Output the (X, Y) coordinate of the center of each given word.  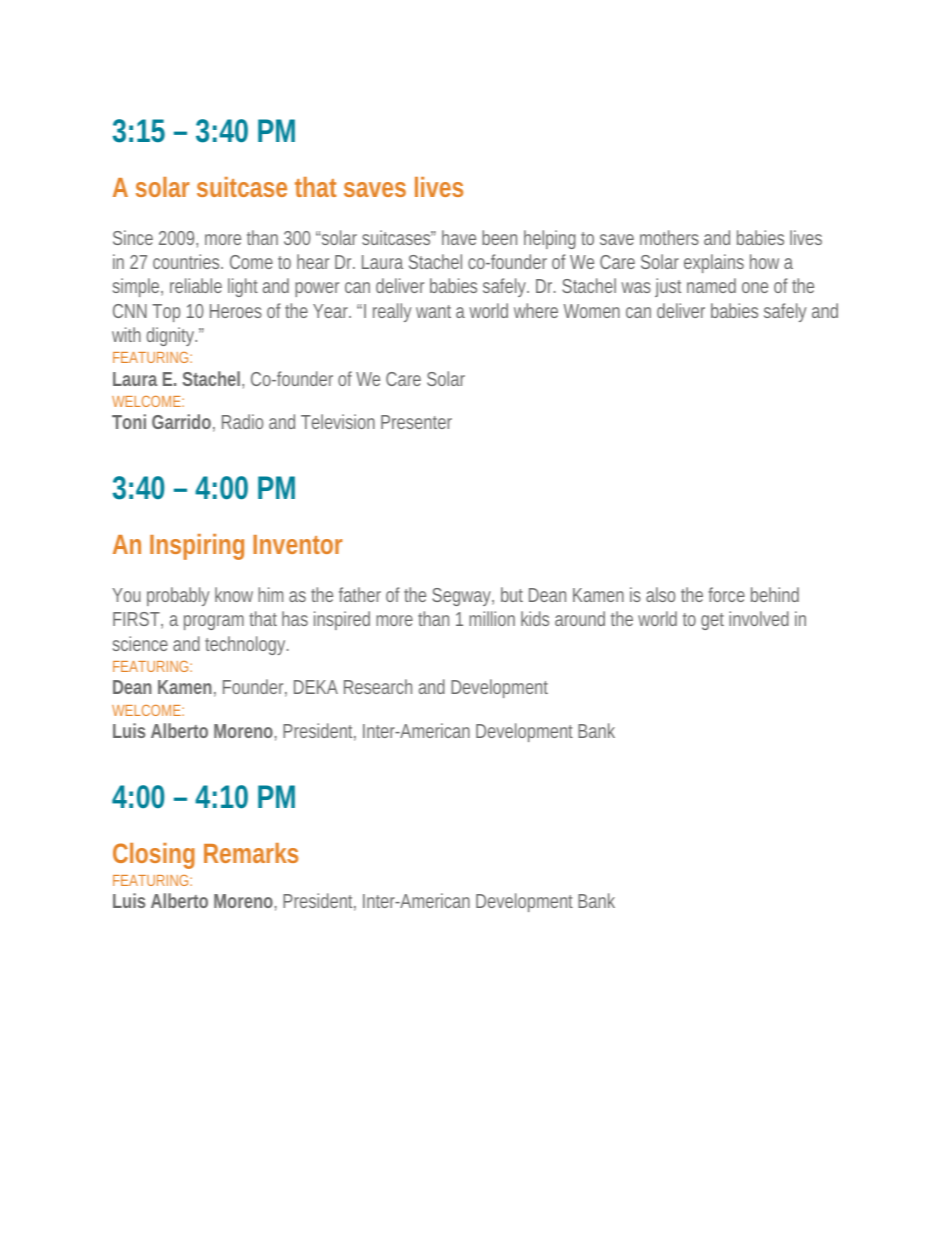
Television (338, 421)
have (459, 237)
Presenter (416, 422)
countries (186, 261)
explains (714, 263)
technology (245, 645)
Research (378, 686)
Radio (242, 421)
